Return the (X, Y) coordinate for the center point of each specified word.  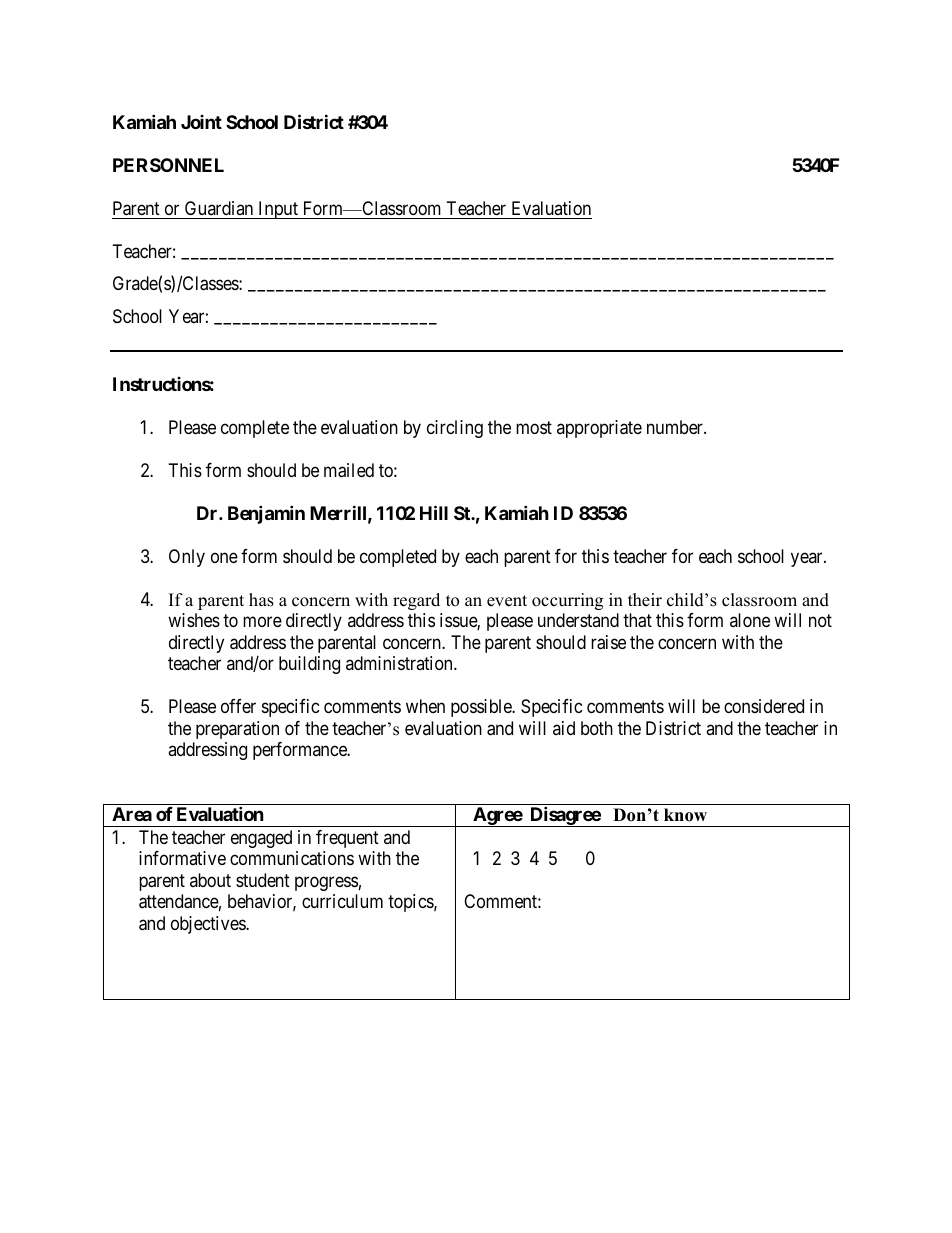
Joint (201, 122)
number (676, 427)
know (685, 815)
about (210, 880)
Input (278, 210)
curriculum (342, 901)
